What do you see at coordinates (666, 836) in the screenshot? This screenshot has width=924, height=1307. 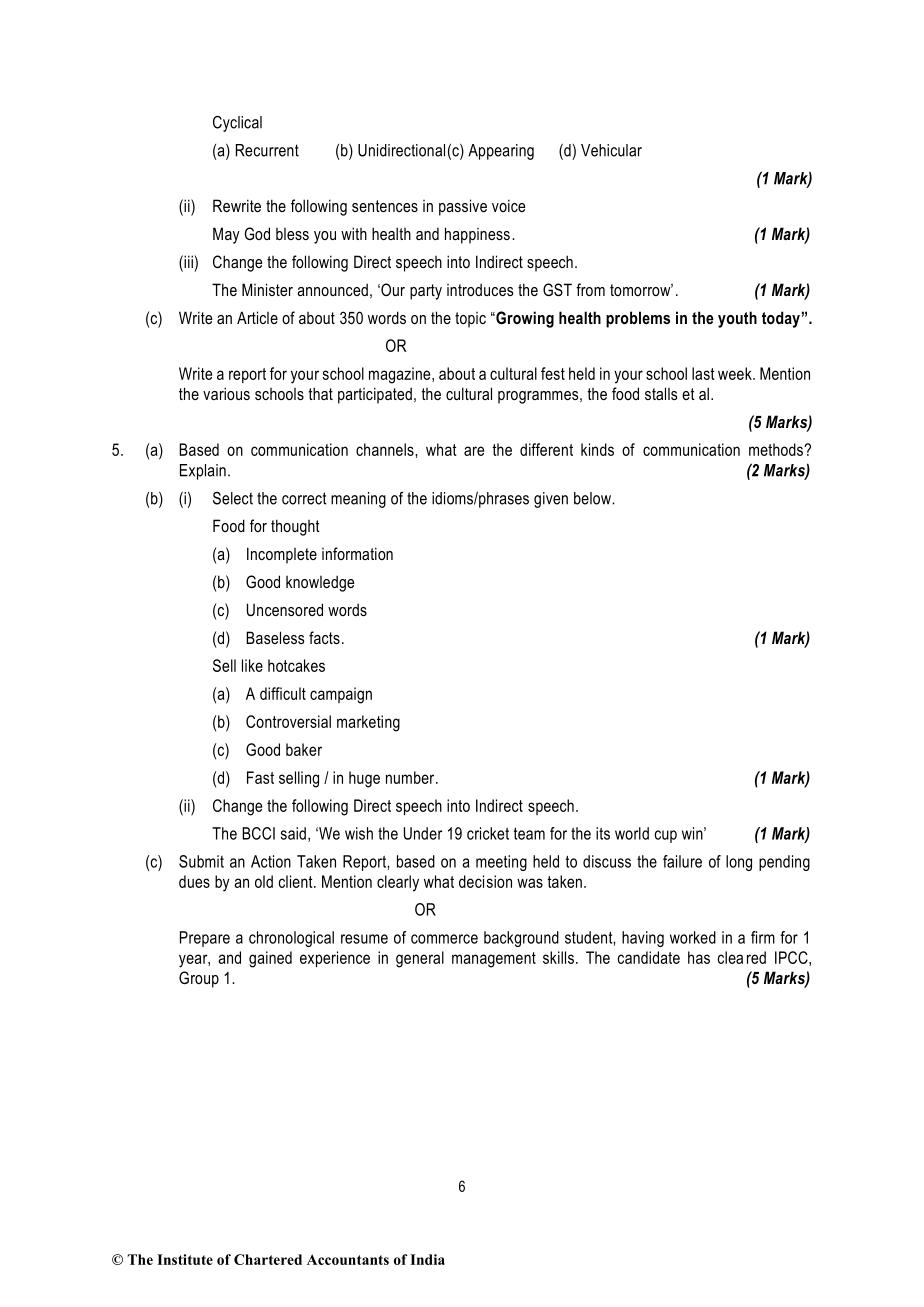 I see `cup` at bounding box center [666, 836].
